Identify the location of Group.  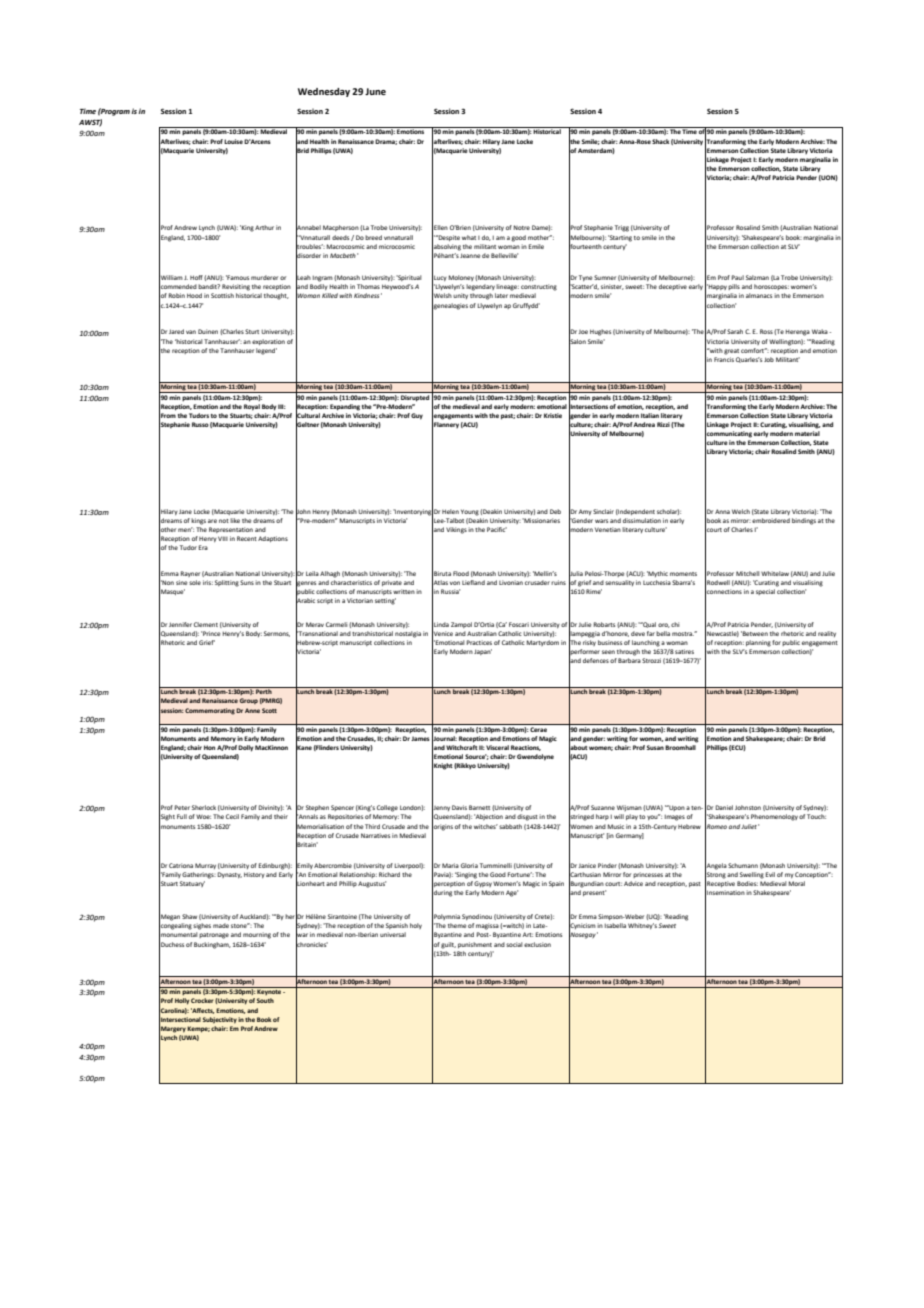
(249, 701).
